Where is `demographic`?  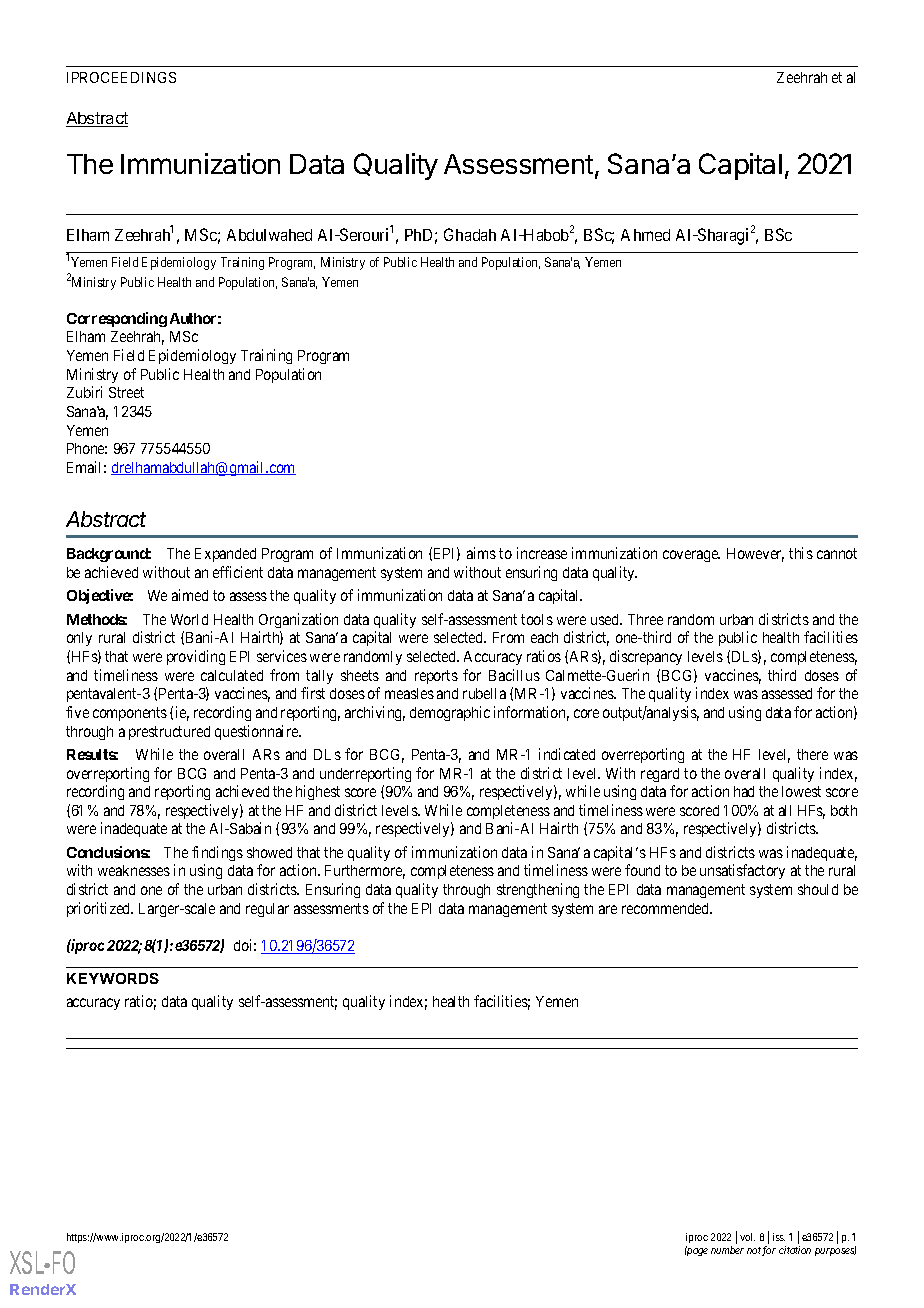
demographic is located at coordinates (450, 713).
